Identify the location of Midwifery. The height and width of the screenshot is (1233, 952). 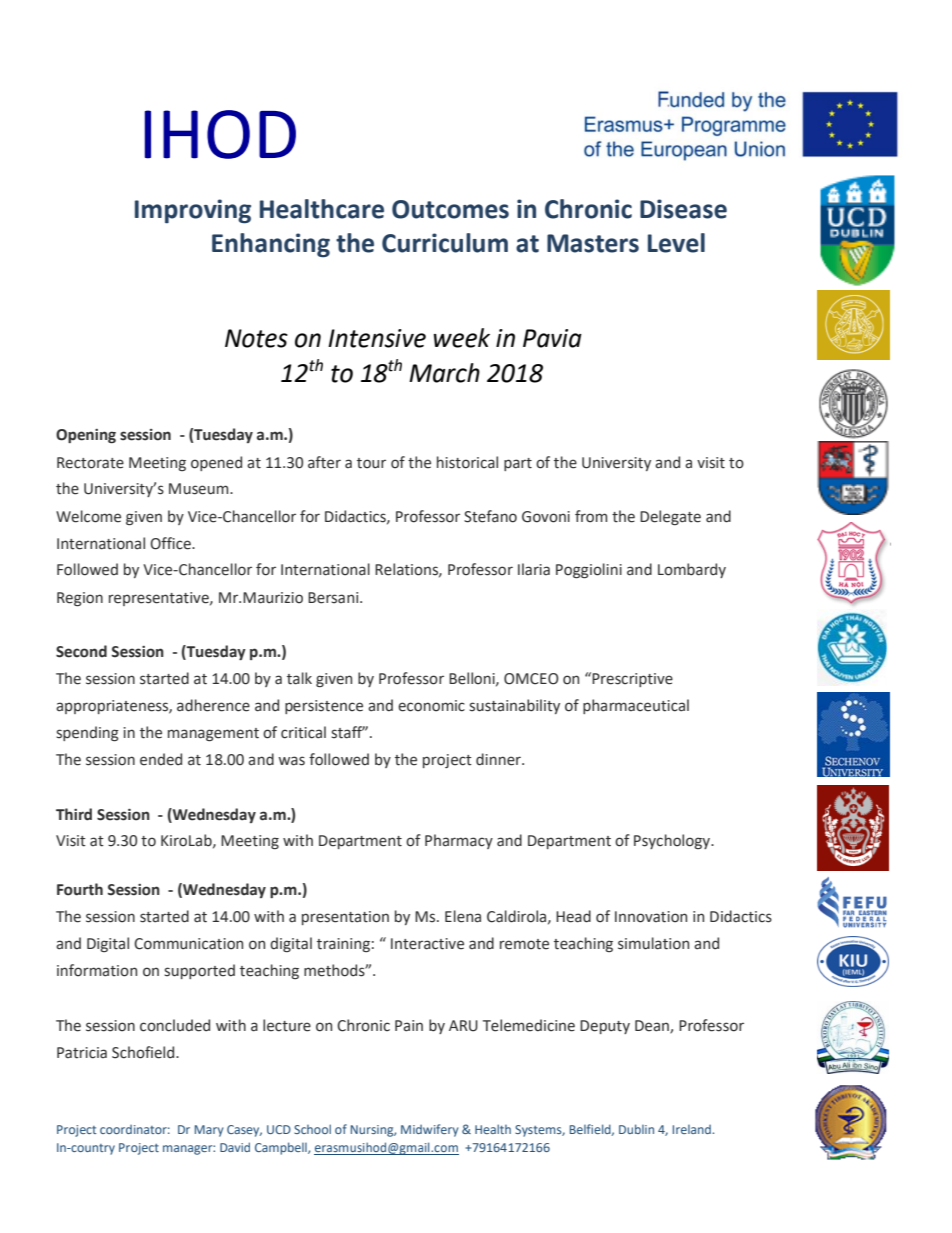
(429, 1130).
